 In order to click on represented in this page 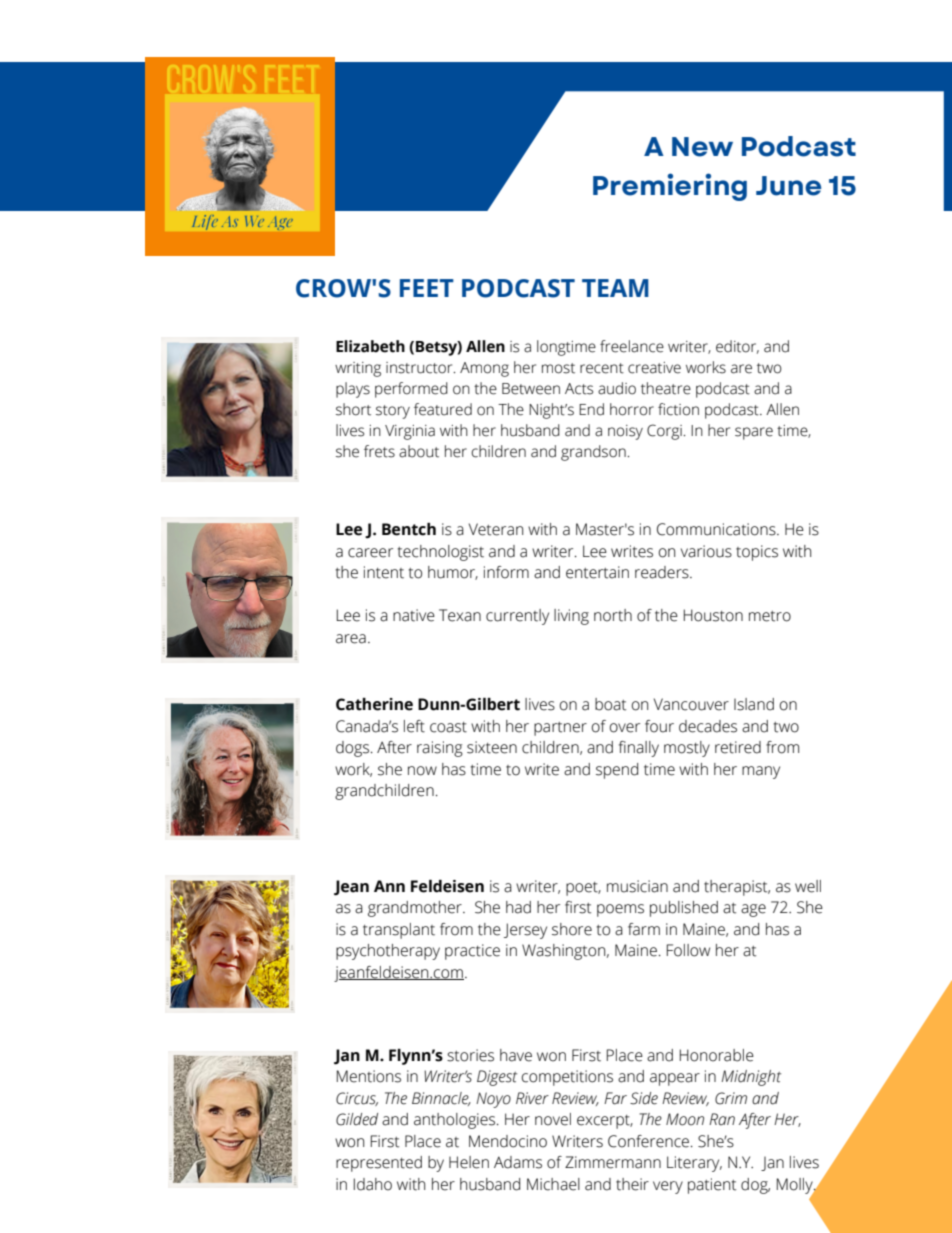, I will do `click(379, 1164)`.
